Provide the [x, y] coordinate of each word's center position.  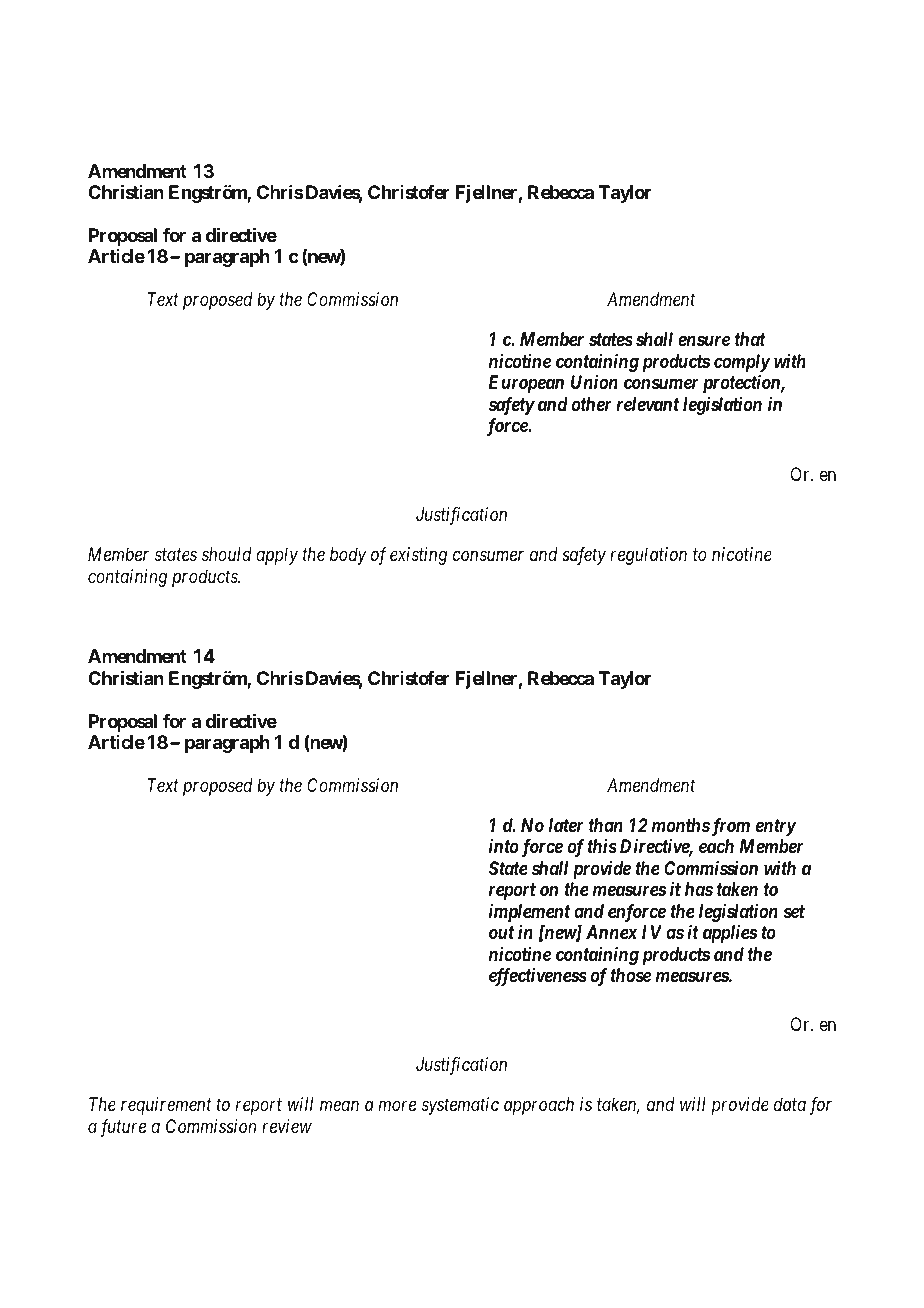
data [790, 1104]
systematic [460, 1106]
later [566, 825]
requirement [166, 1106]
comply [742, 363]
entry [776, 827]
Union [594, 382]
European [526, 384]
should [227, 554]
